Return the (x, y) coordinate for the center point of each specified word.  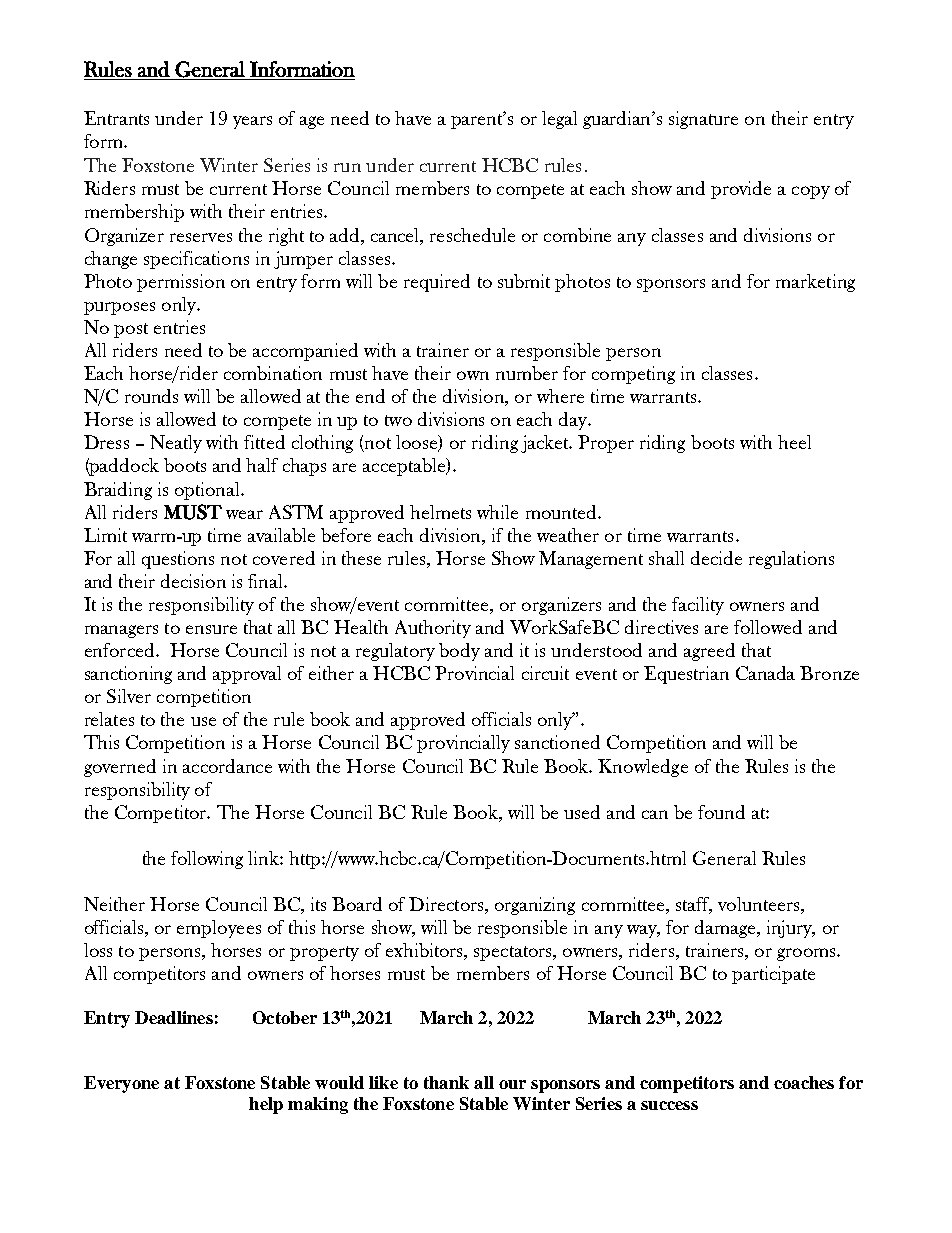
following (207, 860)
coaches (804, 1082)
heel (794, 442)
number (527, 373)
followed (768, 627)
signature (703, 120)
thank (446, 1082)
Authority (433, 629)
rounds (151, 396)
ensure (211, 629)
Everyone (121, 1084)
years (252, 122)
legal (559, 120)
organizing (535, 906)
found (721, 812)
